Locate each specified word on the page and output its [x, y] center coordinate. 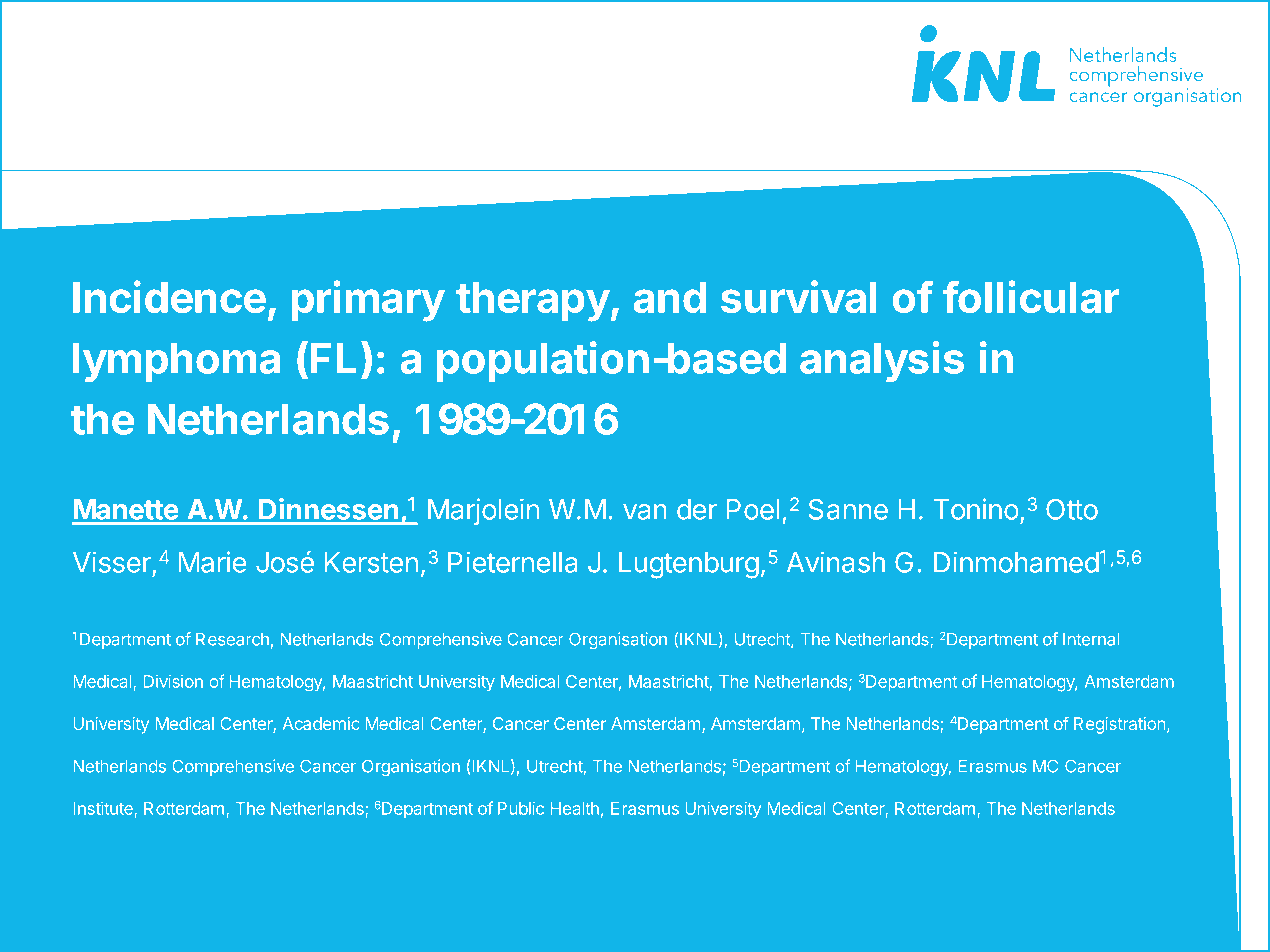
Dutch [169, 884]
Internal [1091, 639]
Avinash [836, 562]
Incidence [169, 296]
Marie [212, 562]
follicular [1031, 296]
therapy [533, 302]
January [727, 887]
